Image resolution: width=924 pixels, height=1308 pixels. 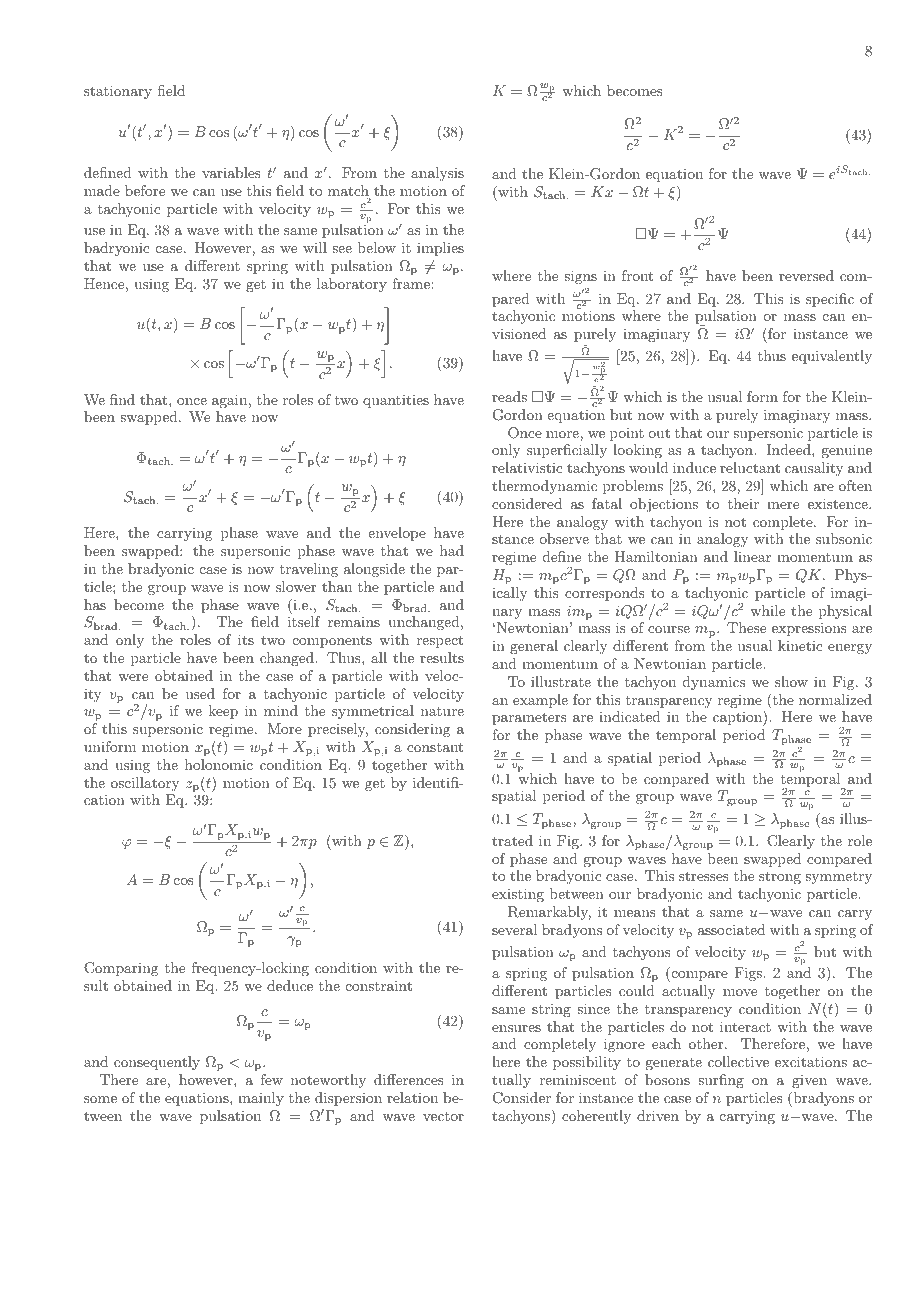 What do you see at coordinates (145, 784) in the image?
I see `oscillatory` at bounding box center [145, 784].
